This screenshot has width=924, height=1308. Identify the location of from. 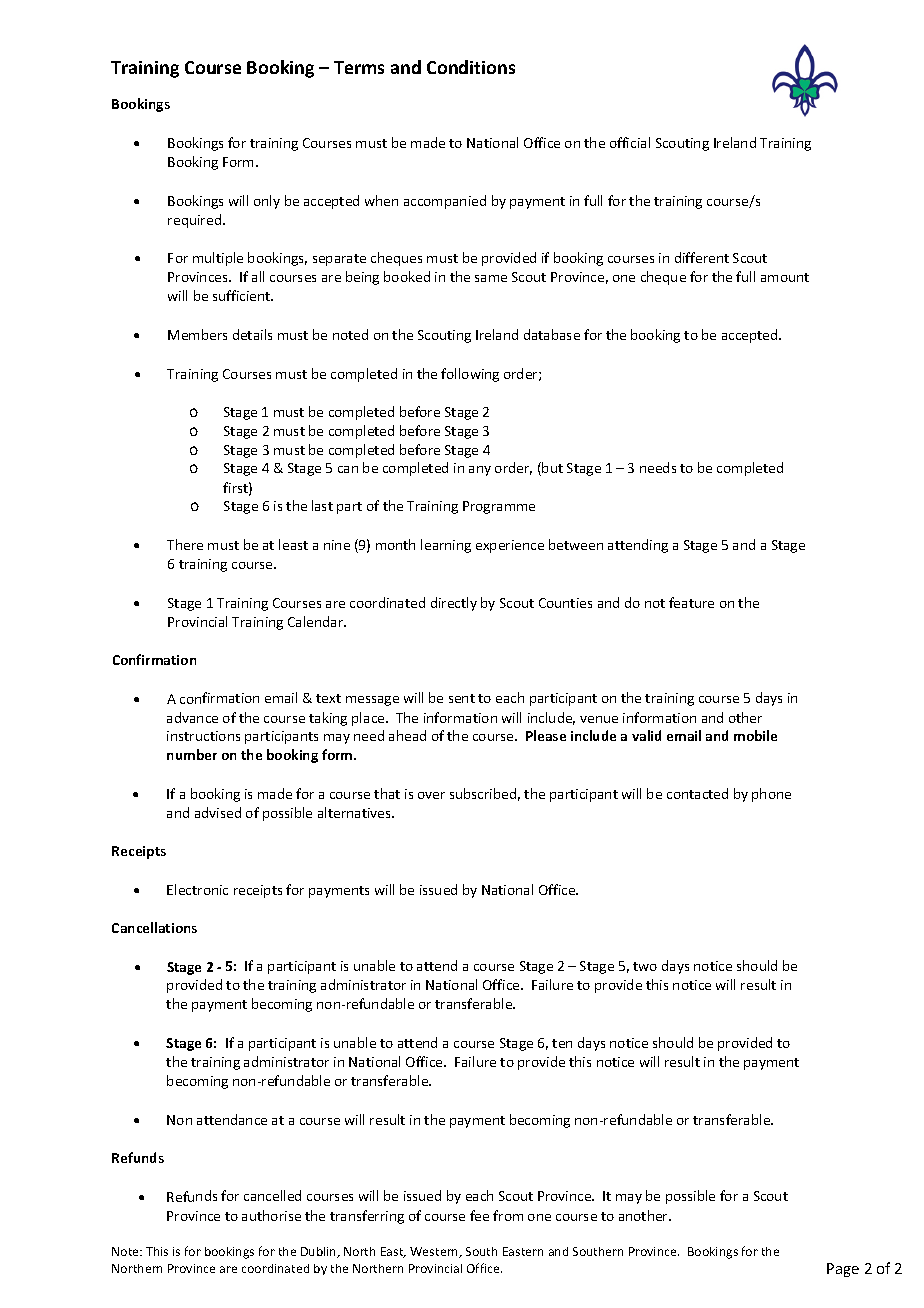
(508, 1215).
